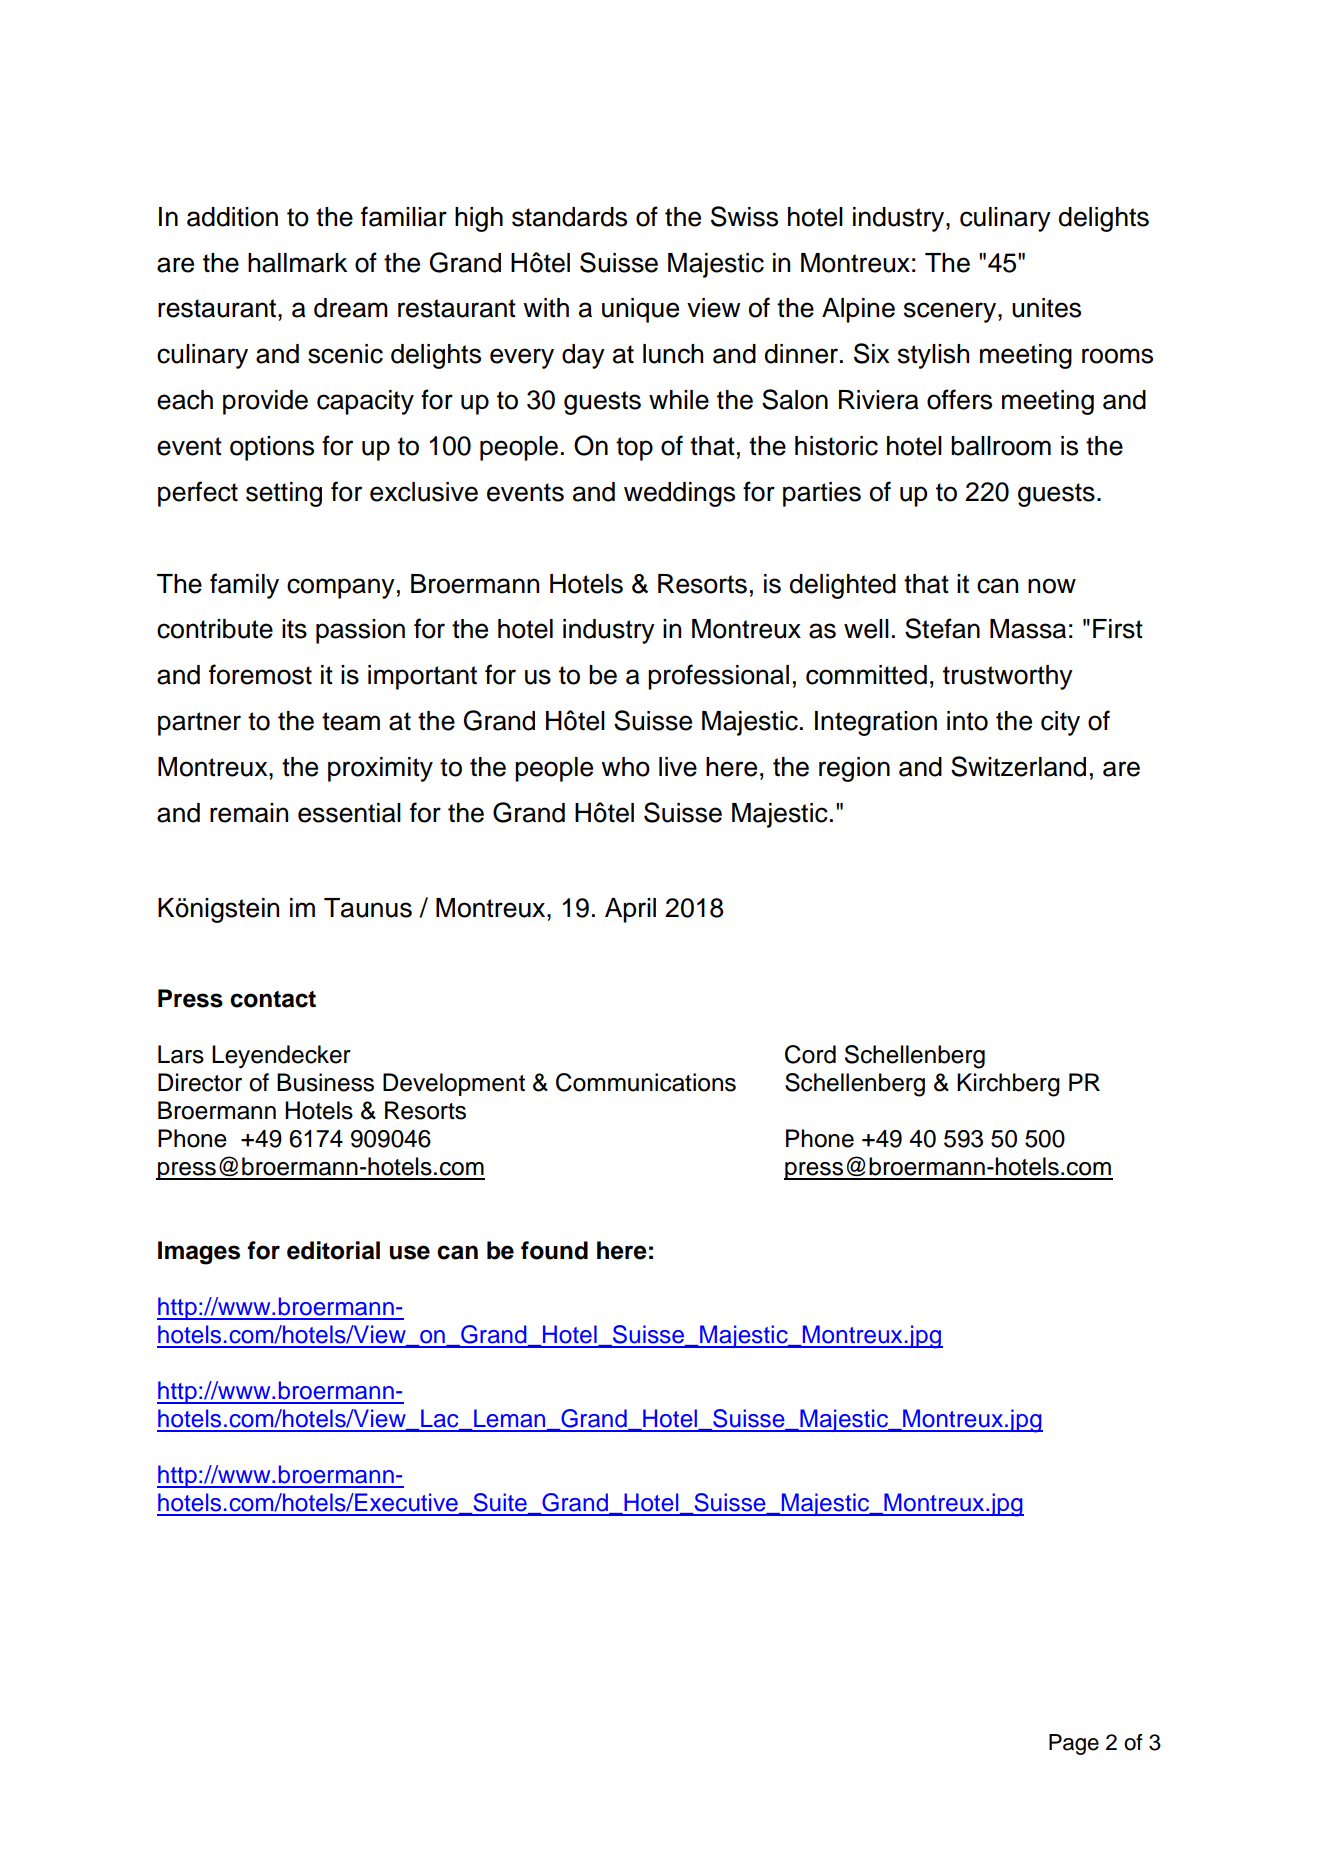 The width and height of the screenshot is (1318, 1865). What do you see at coordinates (297, 263) in the screenshot?
I see `hallmark` at bounding box center [297, 263].
